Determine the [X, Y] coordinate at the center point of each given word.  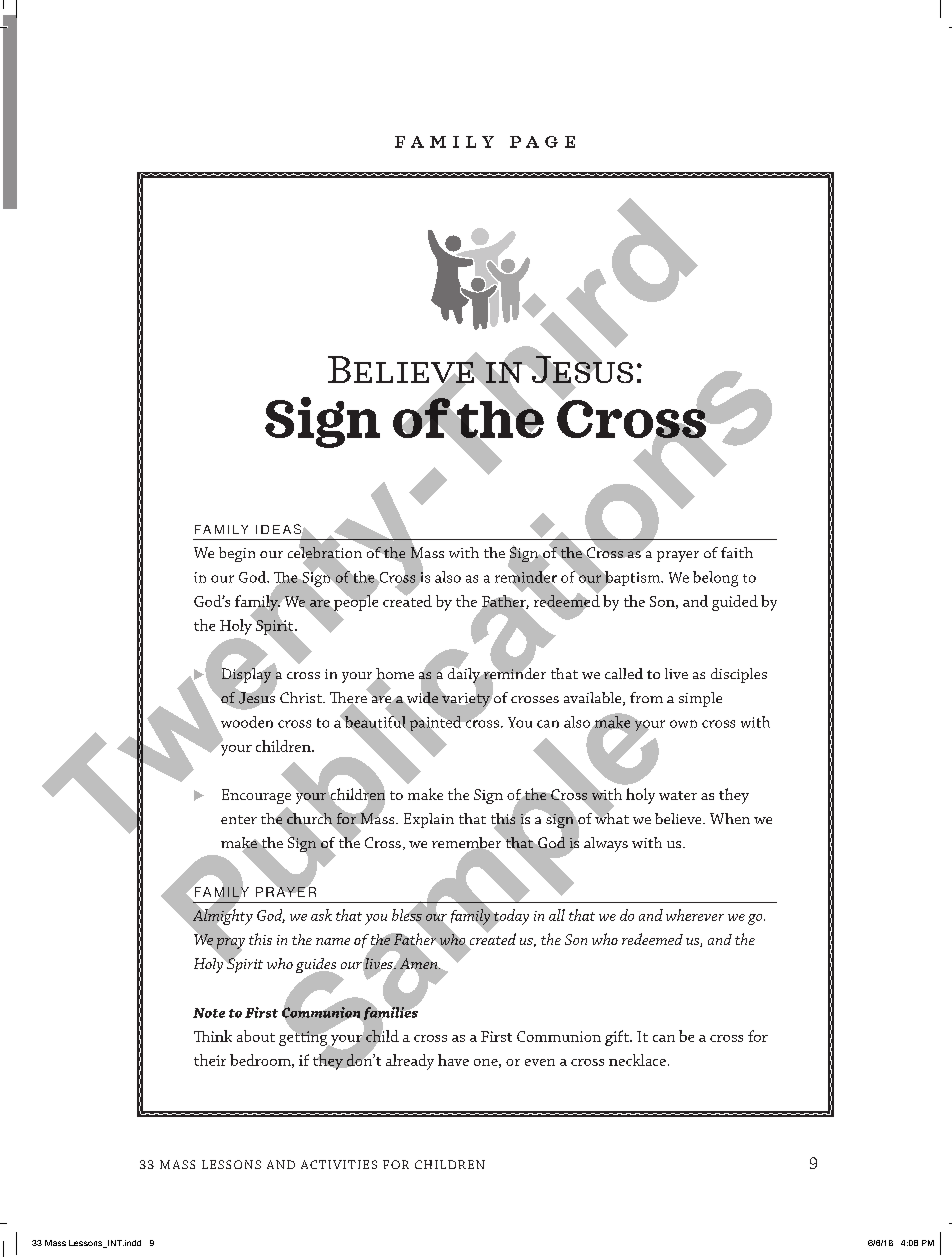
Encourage [256, 796]
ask [321, 915]
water [678, 795]
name [333, 941]
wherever [695, 915]
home [394, 675]
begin [237, 554]
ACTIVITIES [339, 1164]
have [453, 1060]
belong [715, 579]
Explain [429, 820]
